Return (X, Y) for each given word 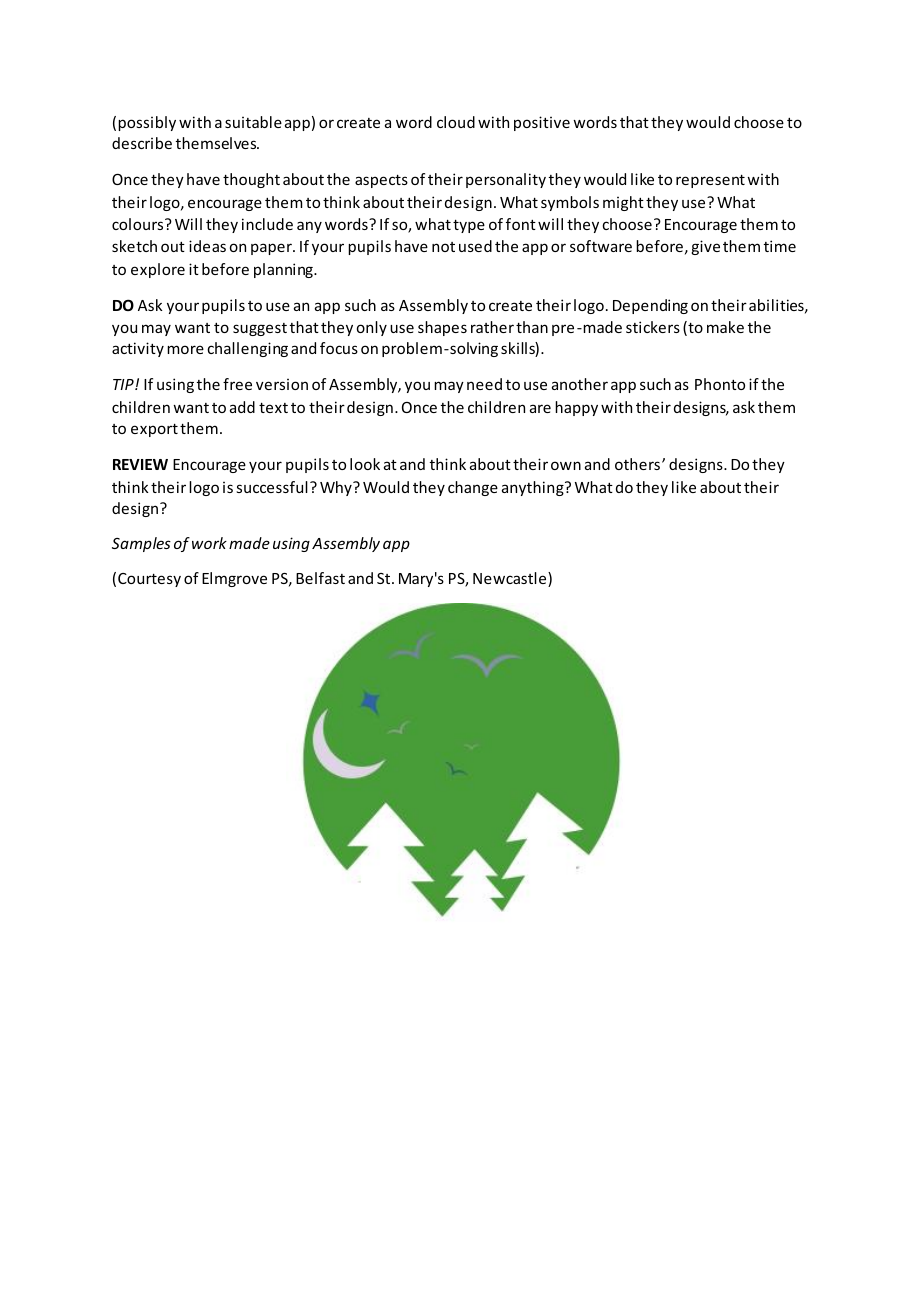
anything (534, 488)
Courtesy (149, 580)
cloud (456, 122)
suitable (253, 122)
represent (710, 181)
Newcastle (511, 579)
